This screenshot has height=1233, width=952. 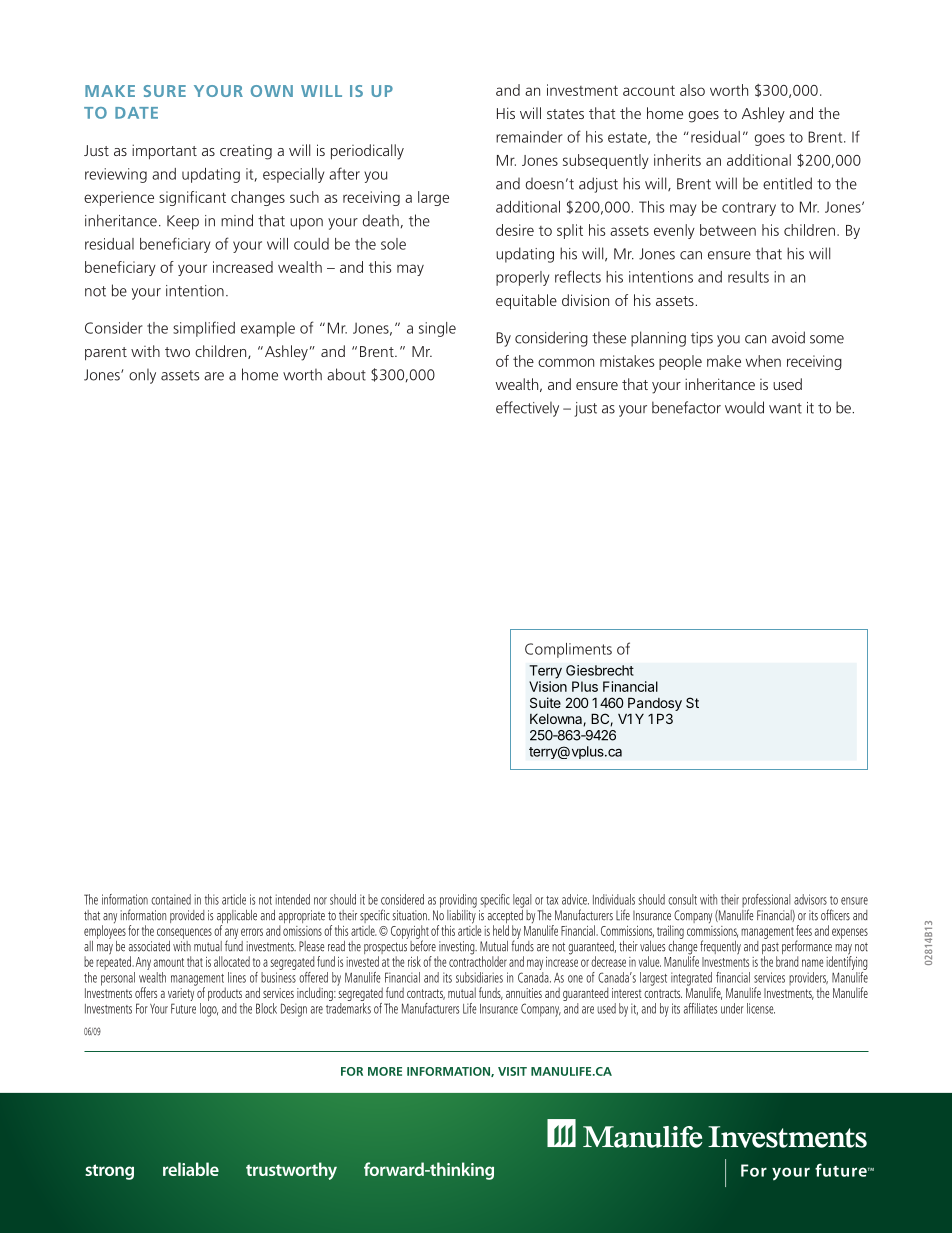 I want to click on logo, so click(x=209, y=1010).
